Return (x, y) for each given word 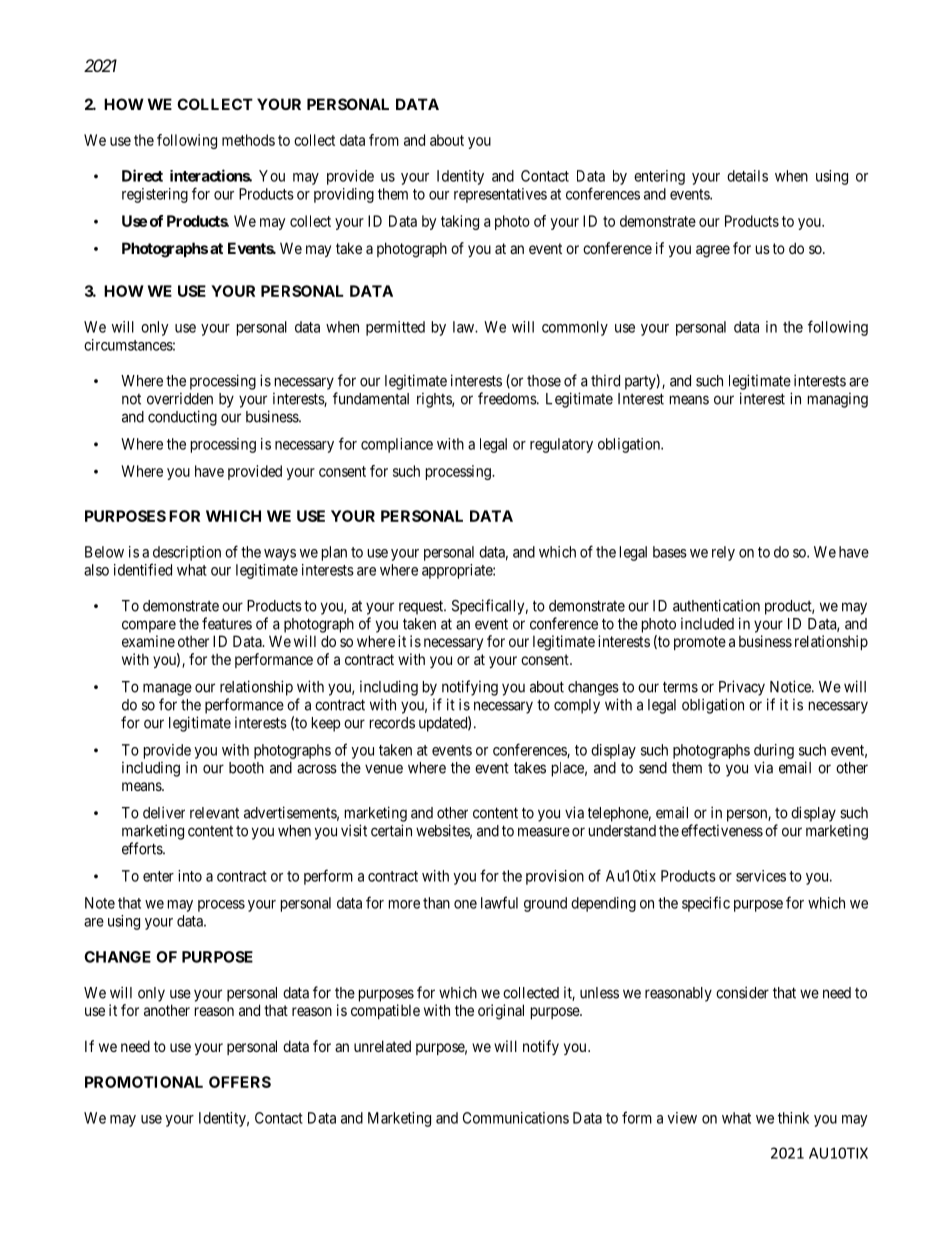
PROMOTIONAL (144, 1082)
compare (149, 626)
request (422, 607)
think (793, 1118)
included (707, 624)
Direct (142, 175)
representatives (500, 195)
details (747, 176)
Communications (516, 1118)
